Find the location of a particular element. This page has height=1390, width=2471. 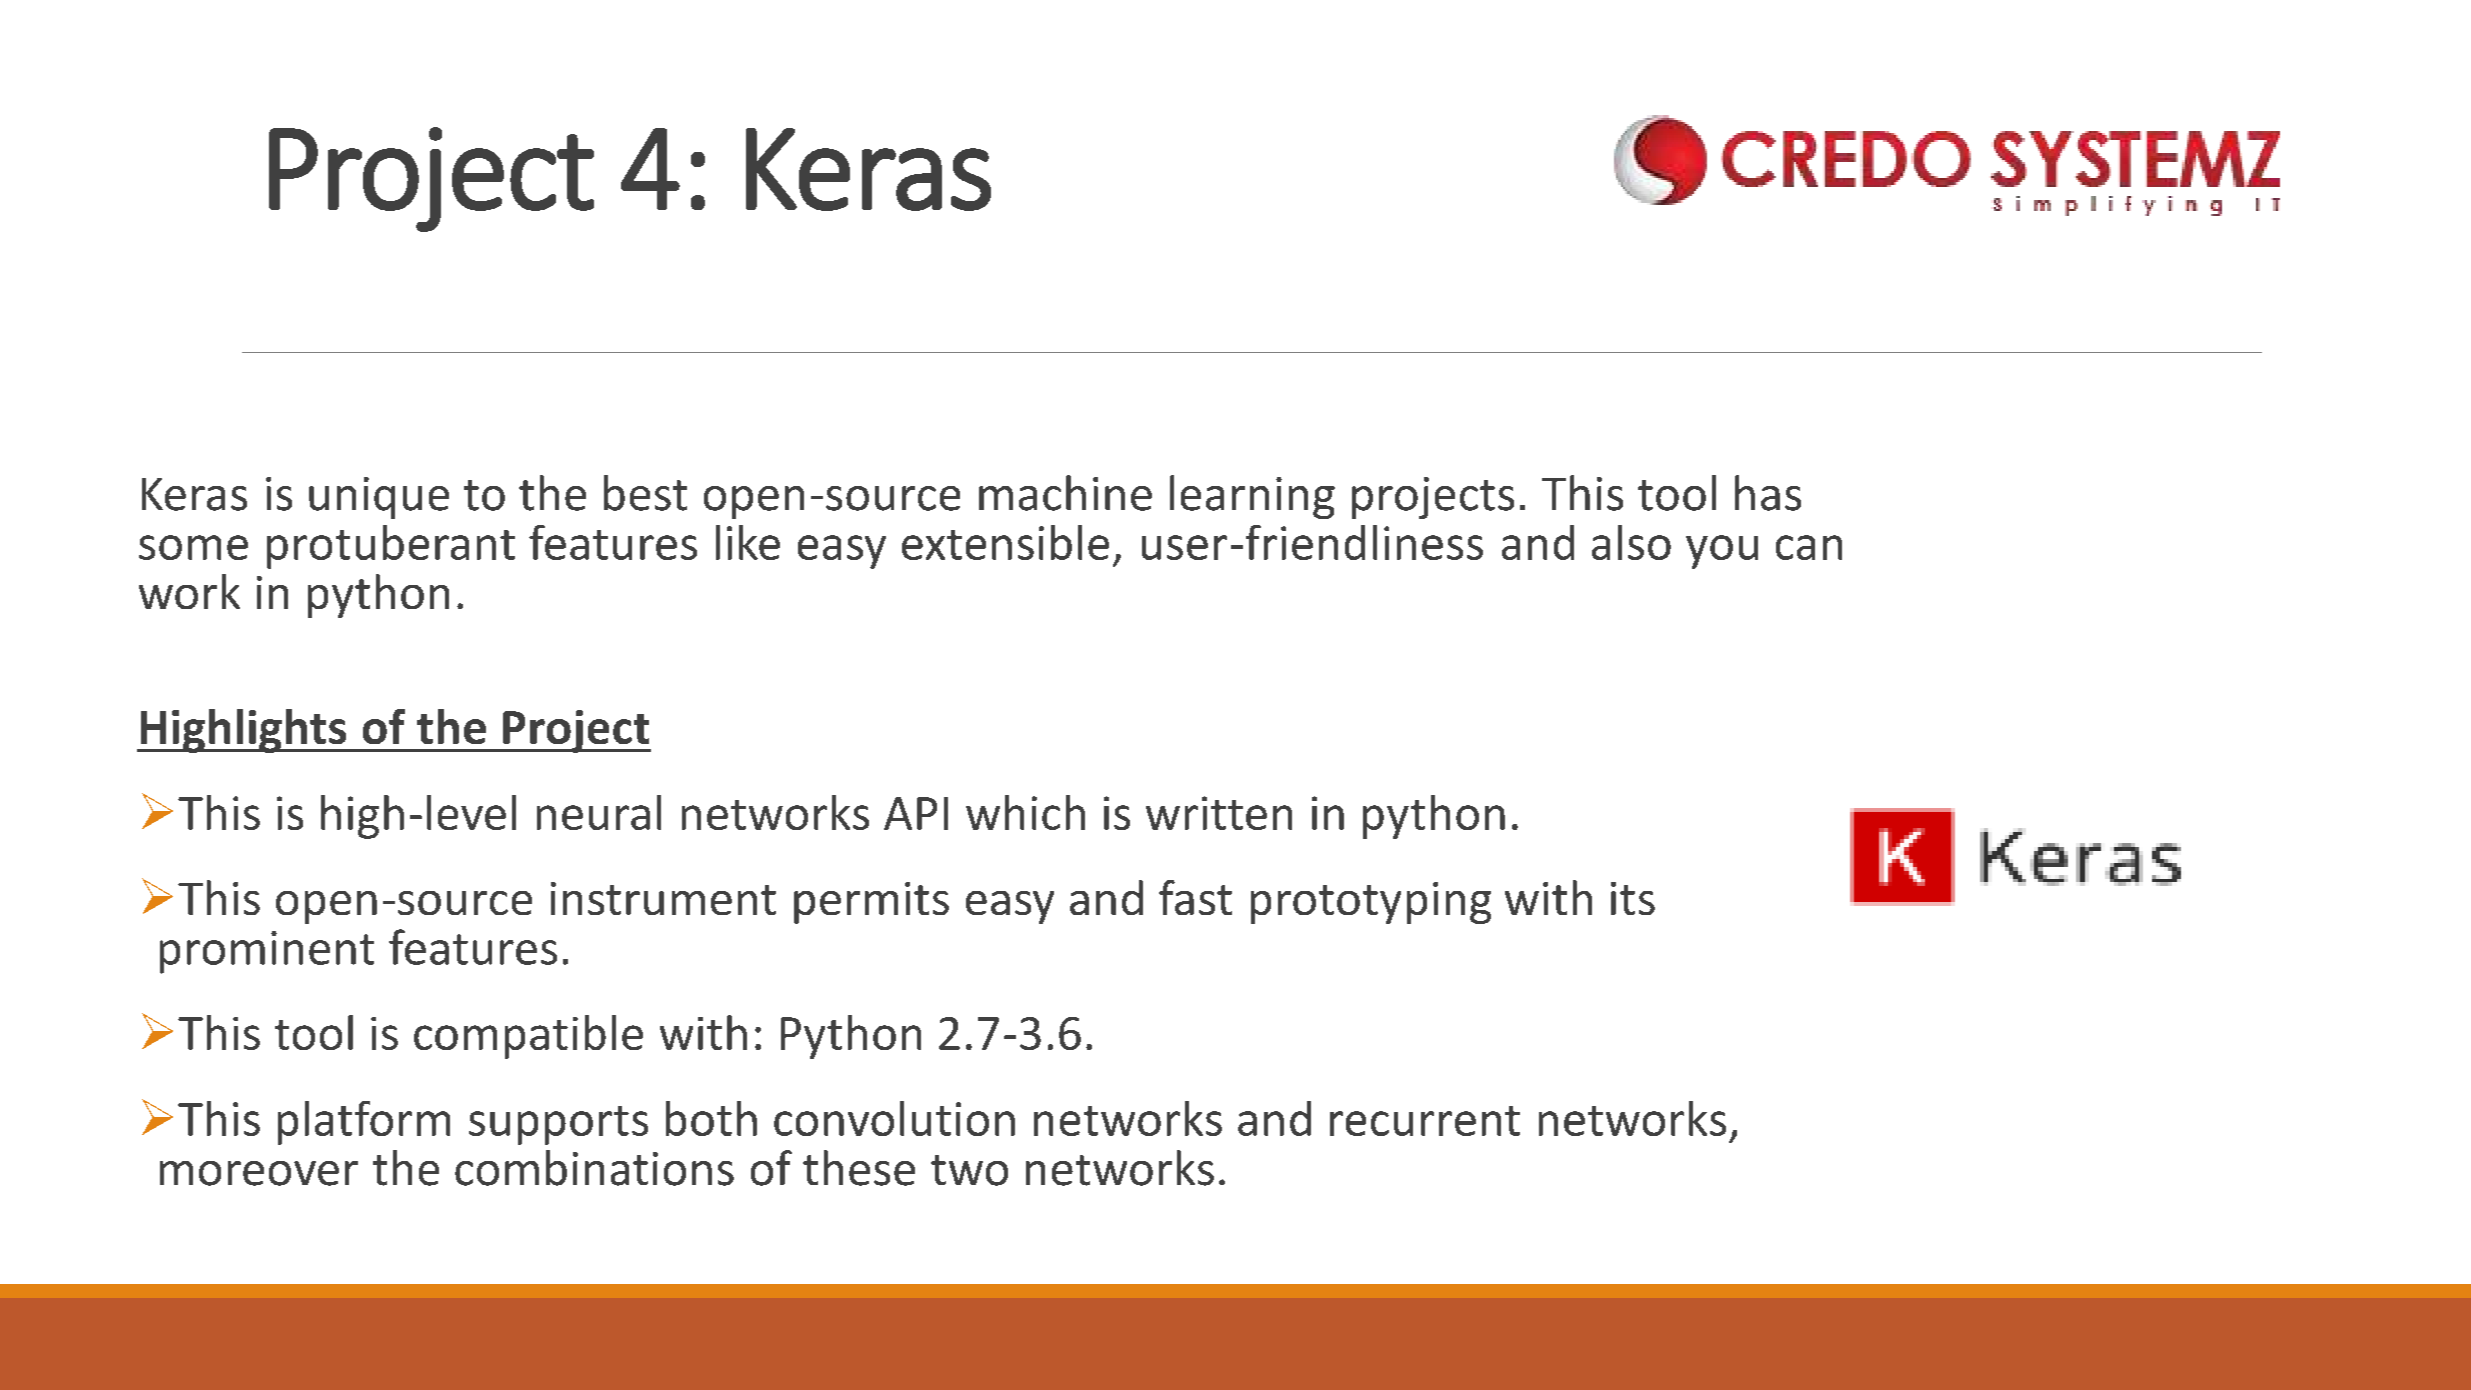

these is located at coordinates (859, 1168).
